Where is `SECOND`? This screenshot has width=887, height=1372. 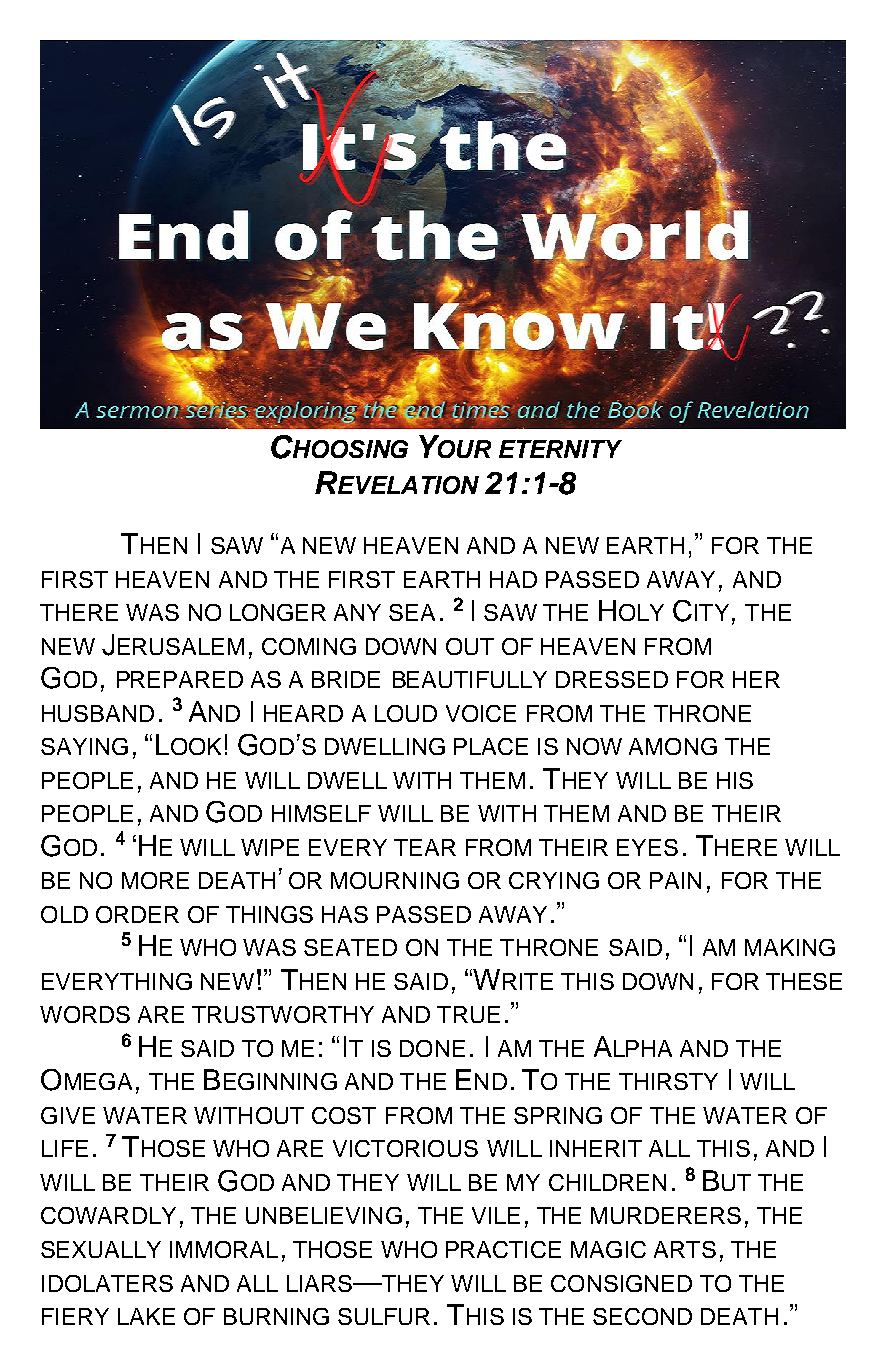
SECOND is located at coordinates (642, 1316).
